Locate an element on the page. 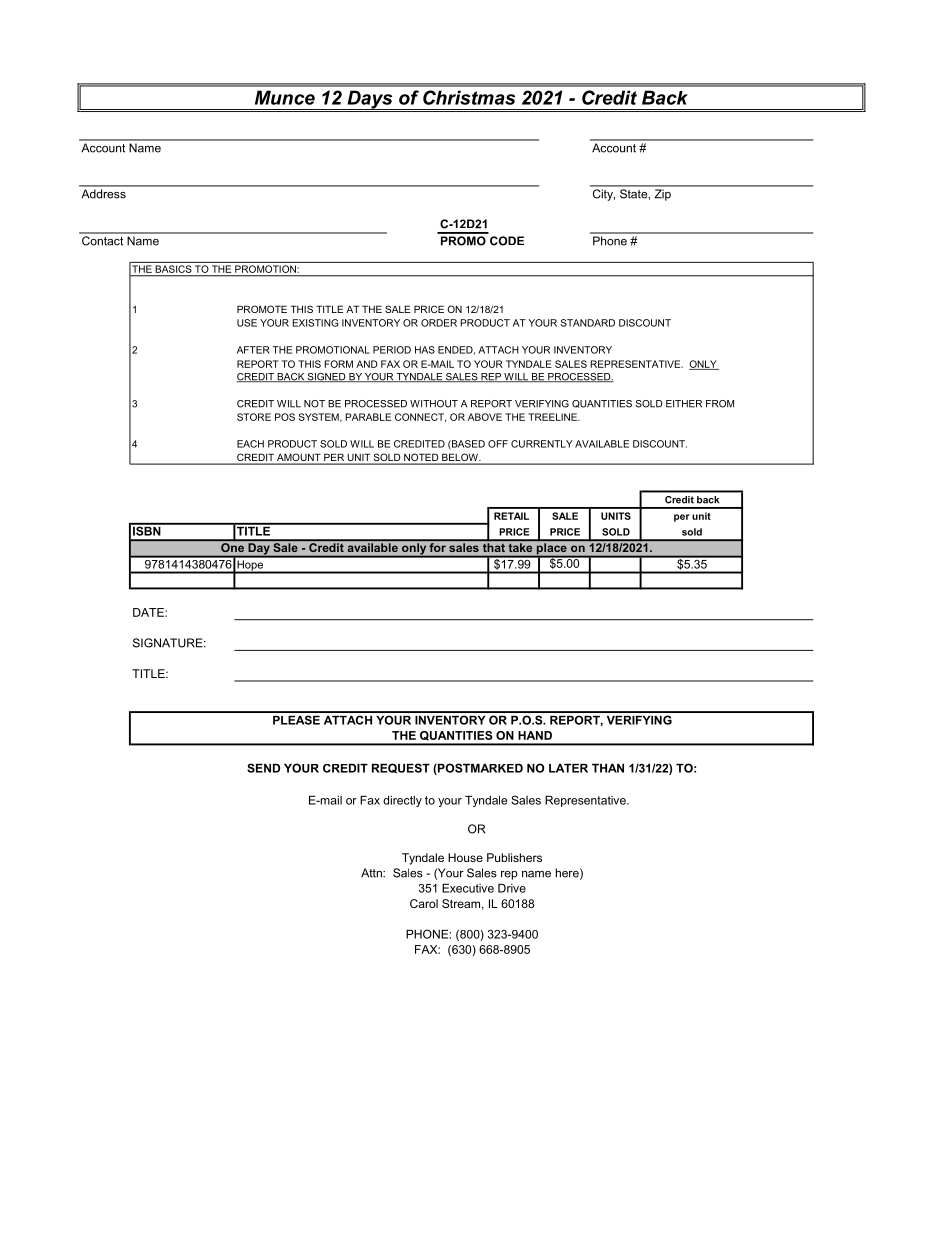 This document has height=1233, width=952. Attn is located at coordinates (372, 873).
